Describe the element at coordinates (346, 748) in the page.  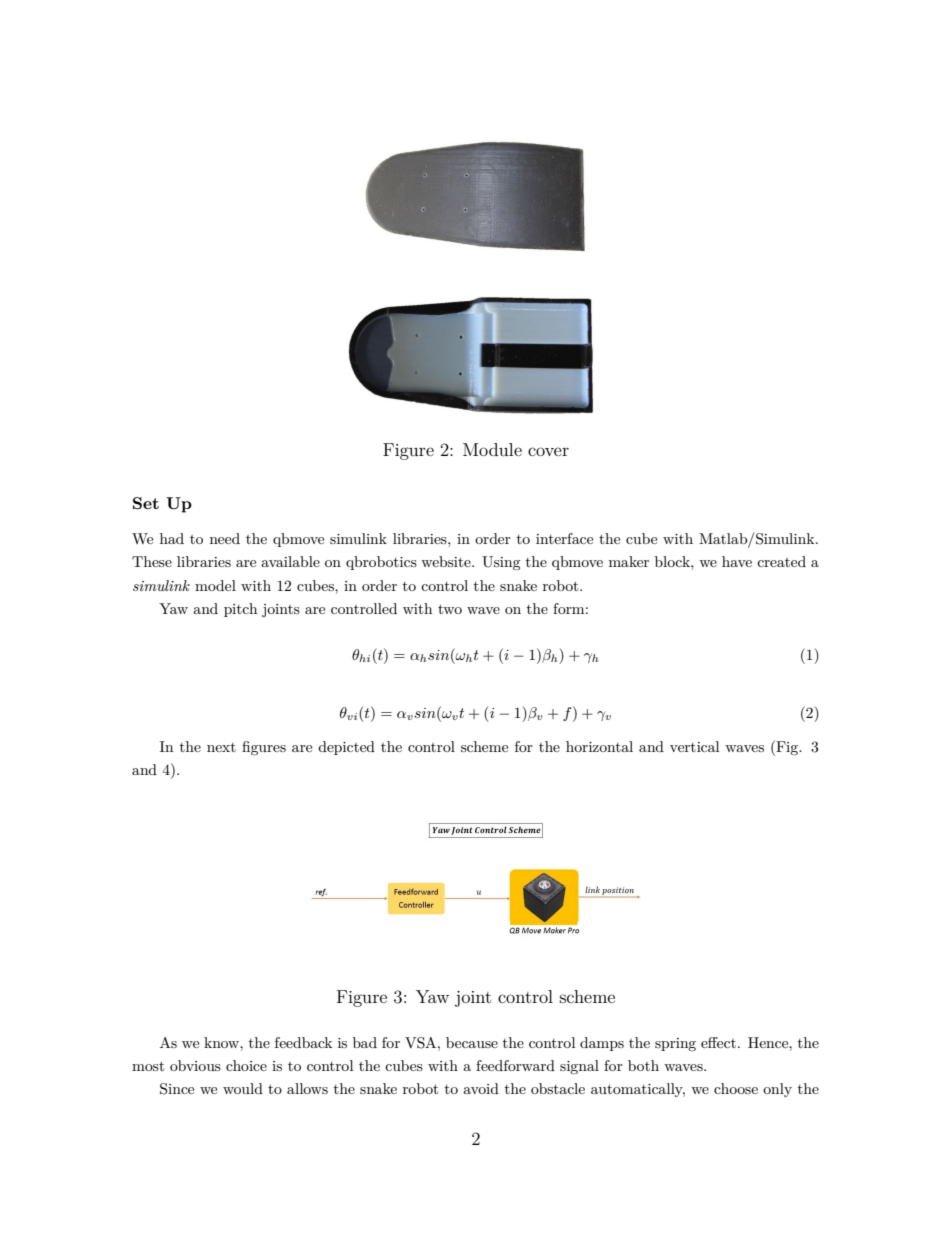
I see `depicted` at that location.
